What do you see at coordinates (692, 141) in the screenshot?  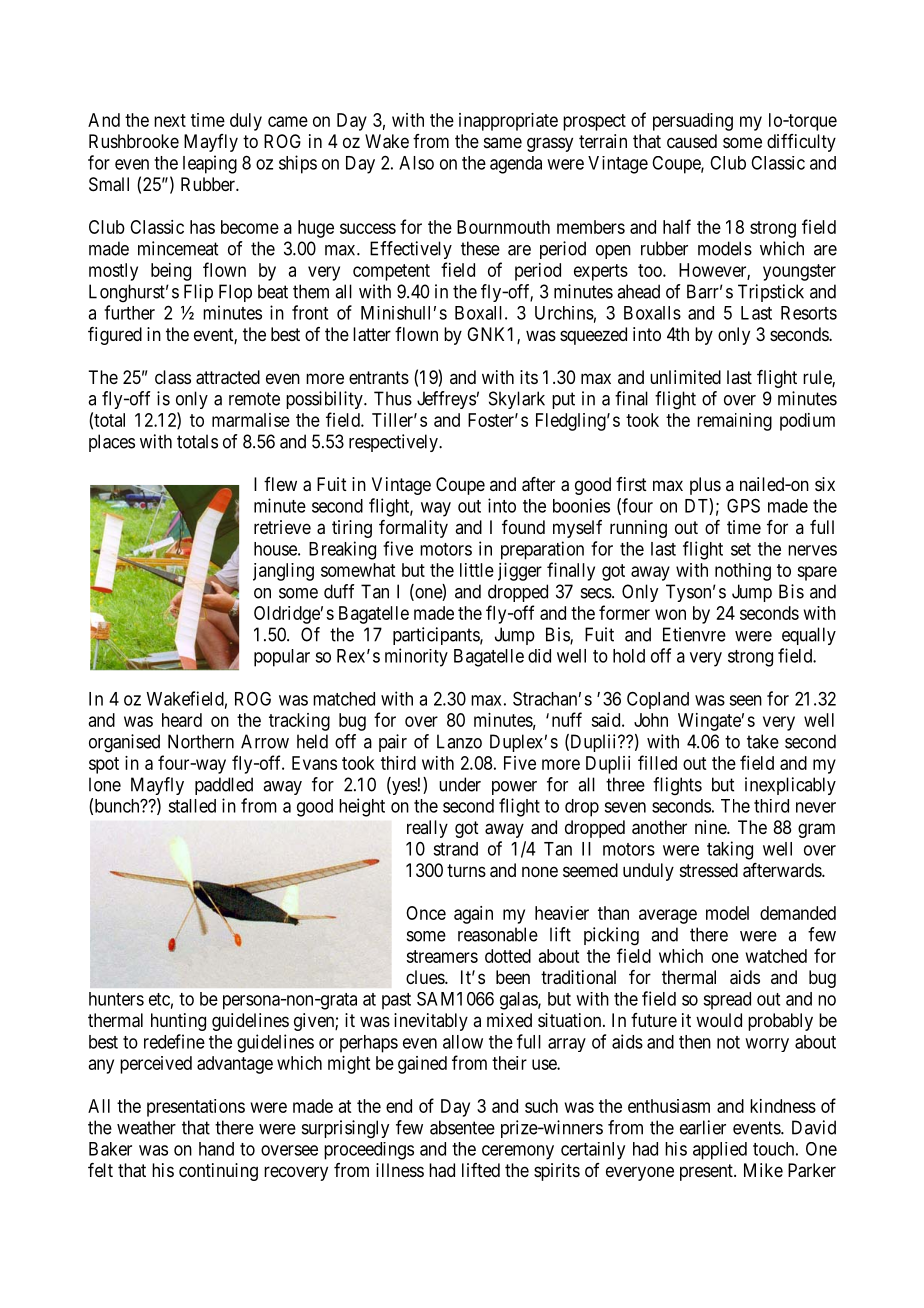 I see `caused` at bounding box center [692, 141].
